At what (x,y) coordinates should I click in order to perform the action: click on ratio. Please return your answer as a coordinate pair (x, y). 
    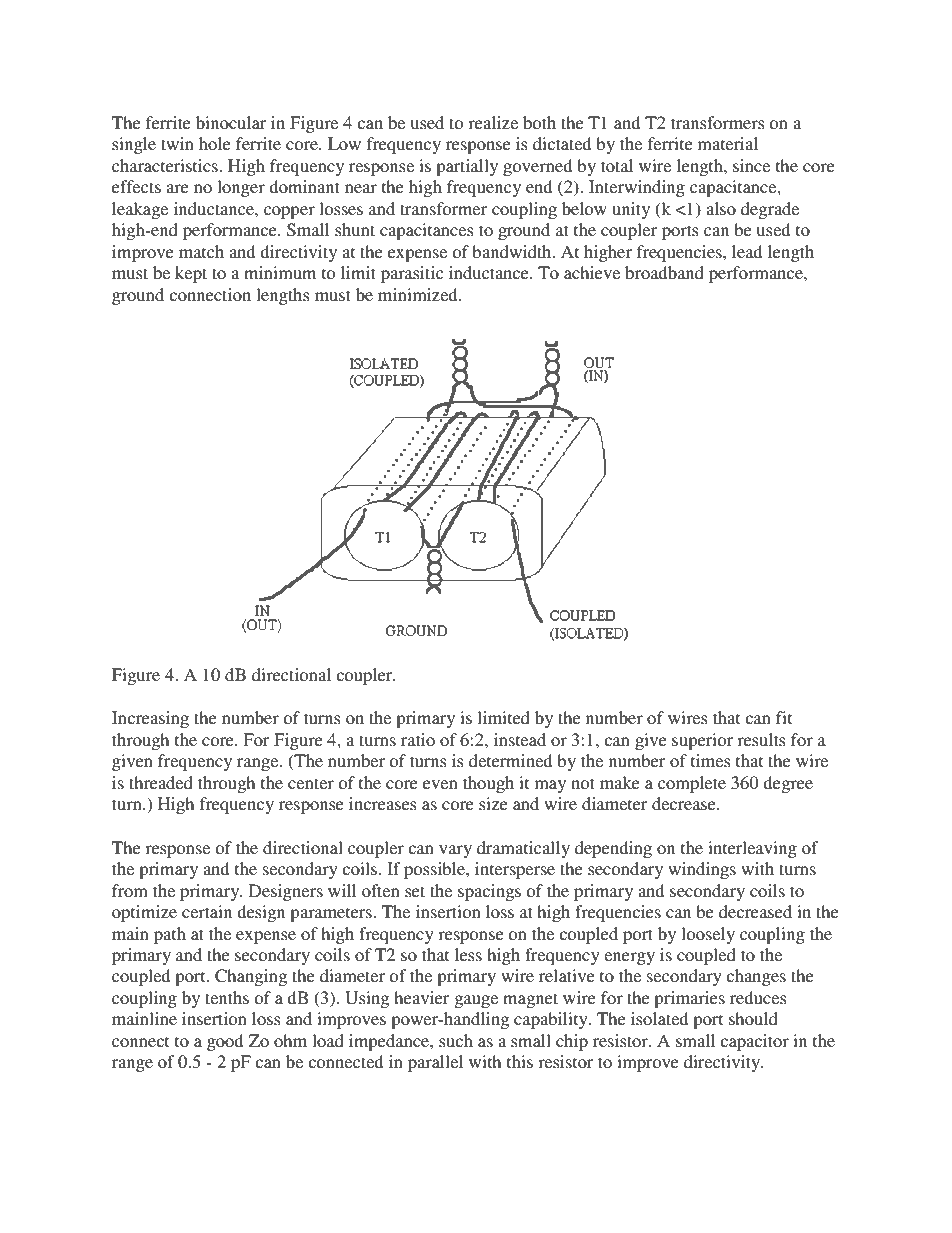
    Looking at the image, I should click on (418, 739).
